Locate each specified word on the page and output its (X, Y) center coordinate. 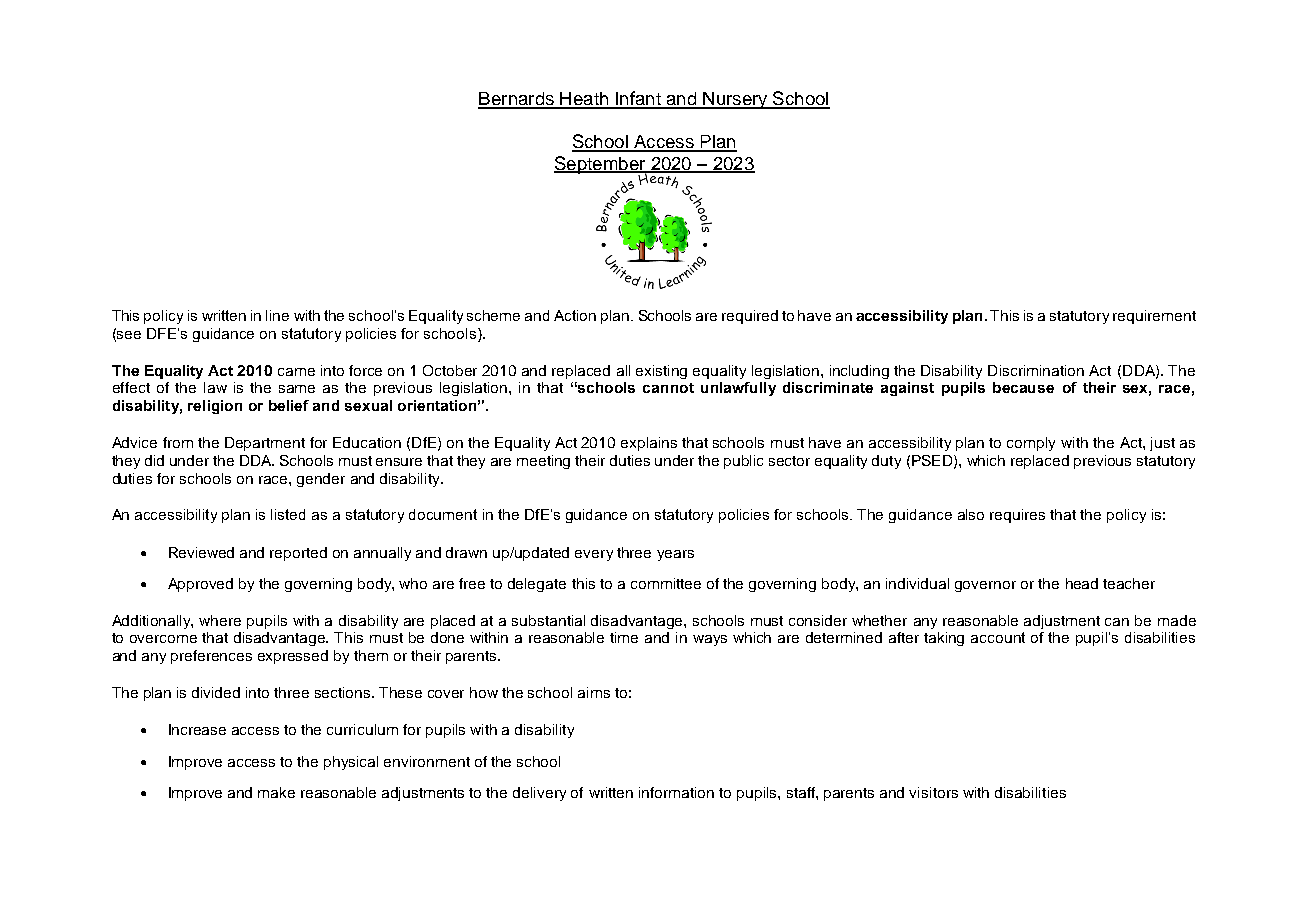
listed (288, 514)
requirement (1154, 317)
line (277, 315)
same (297, 389)
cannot (668, 388)
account (998, 637)
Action (575, 315)
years (675, 555)
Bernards (517, 100)
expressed (293, 657)
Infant (638, 99)
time (624, 637)
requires (1017, 516)
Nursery (735, 100)
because (1023, 387)
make (276, 792)
